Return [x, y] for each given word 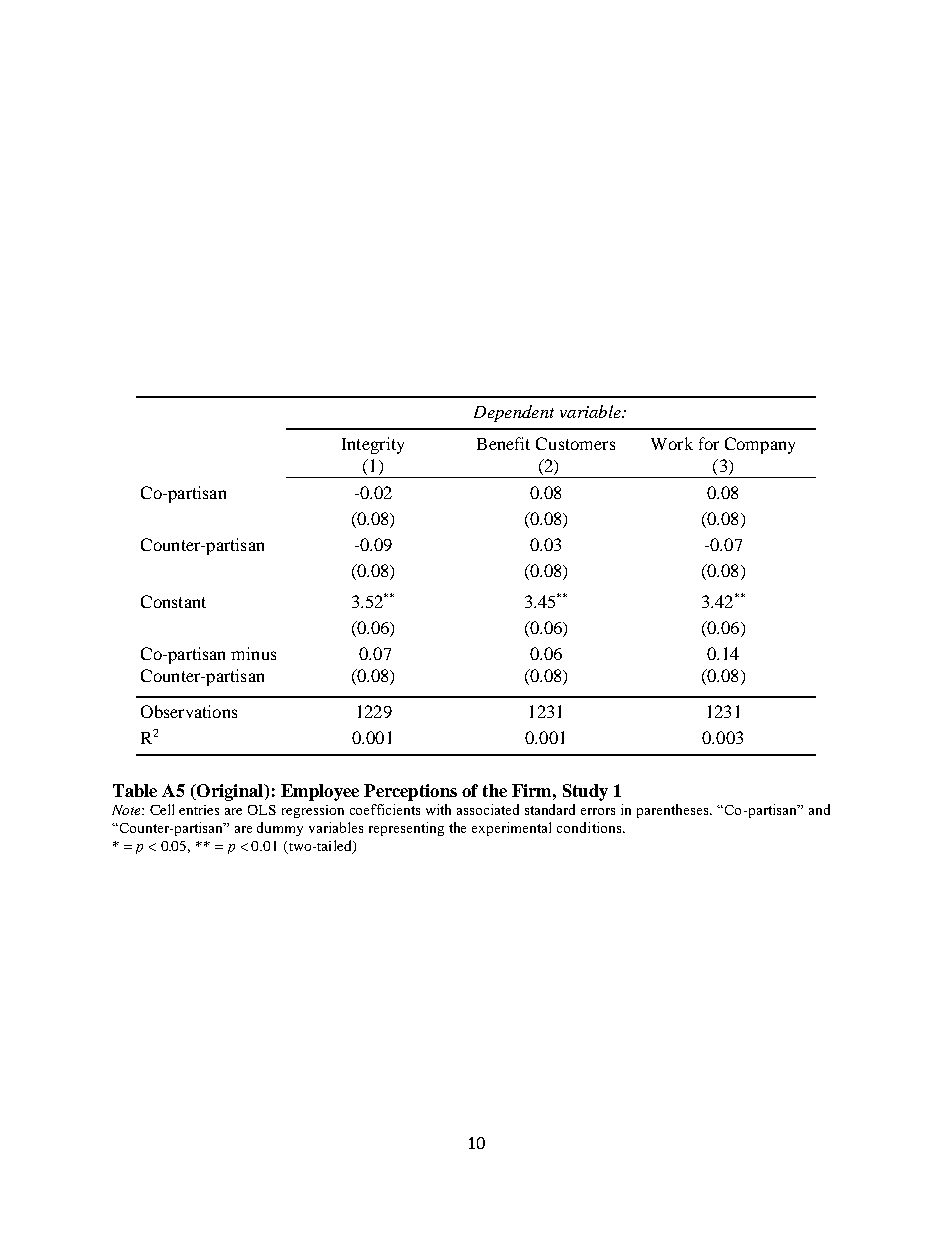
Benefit [503, 443]
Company [760, 445]
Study [585, 792]
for [709, 443]
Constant [173, 601]
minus [253, 653]
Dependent [514, 413]
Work [672, 443]
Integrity [373, 445]
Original [230, 792]
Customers [575, 443]
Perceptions [410, 792]
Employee [320, 792]
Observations [189, 711]
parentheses [674, 811]
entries [199, 810]
